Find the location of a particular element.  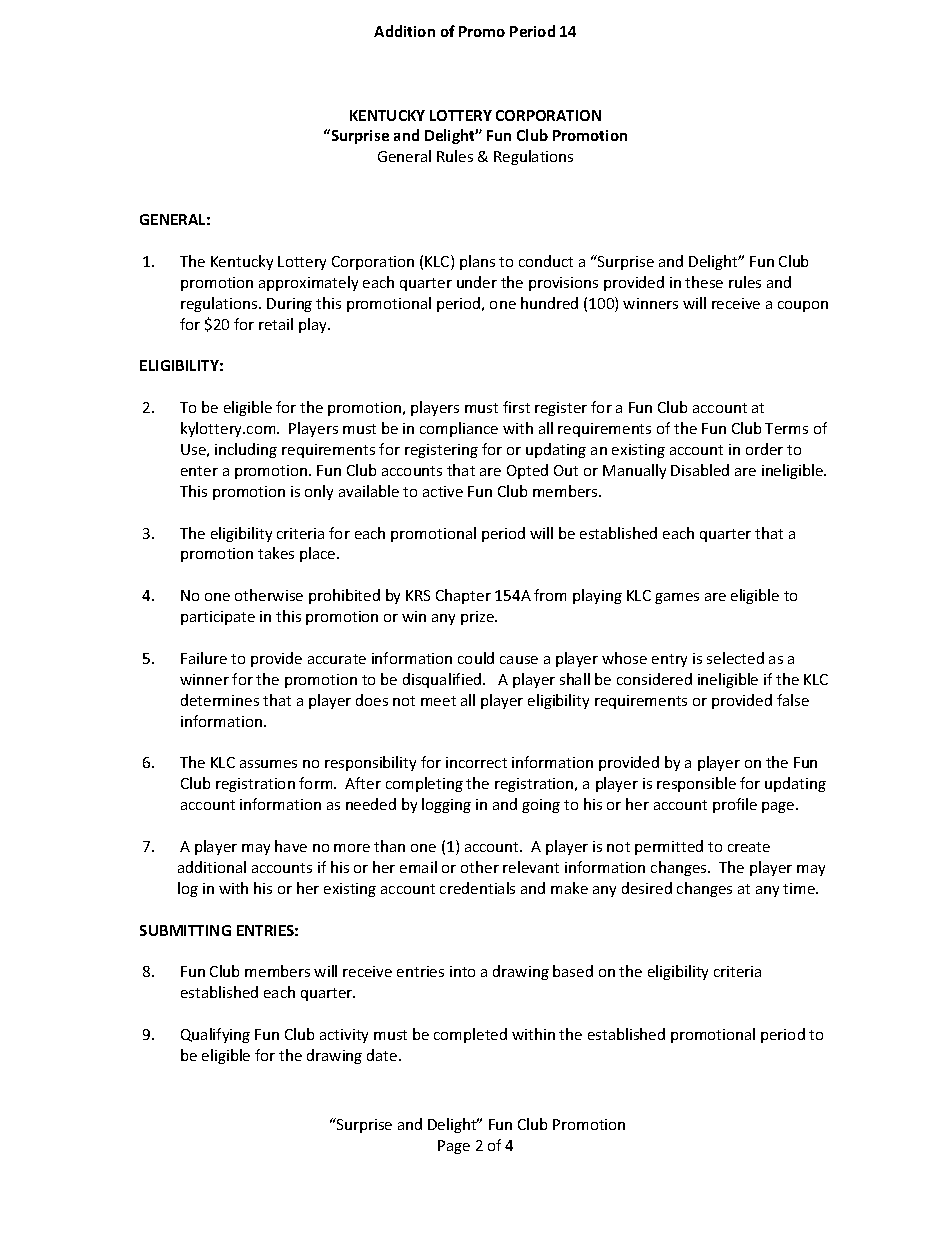

create is located at coordinates (749, 847).
